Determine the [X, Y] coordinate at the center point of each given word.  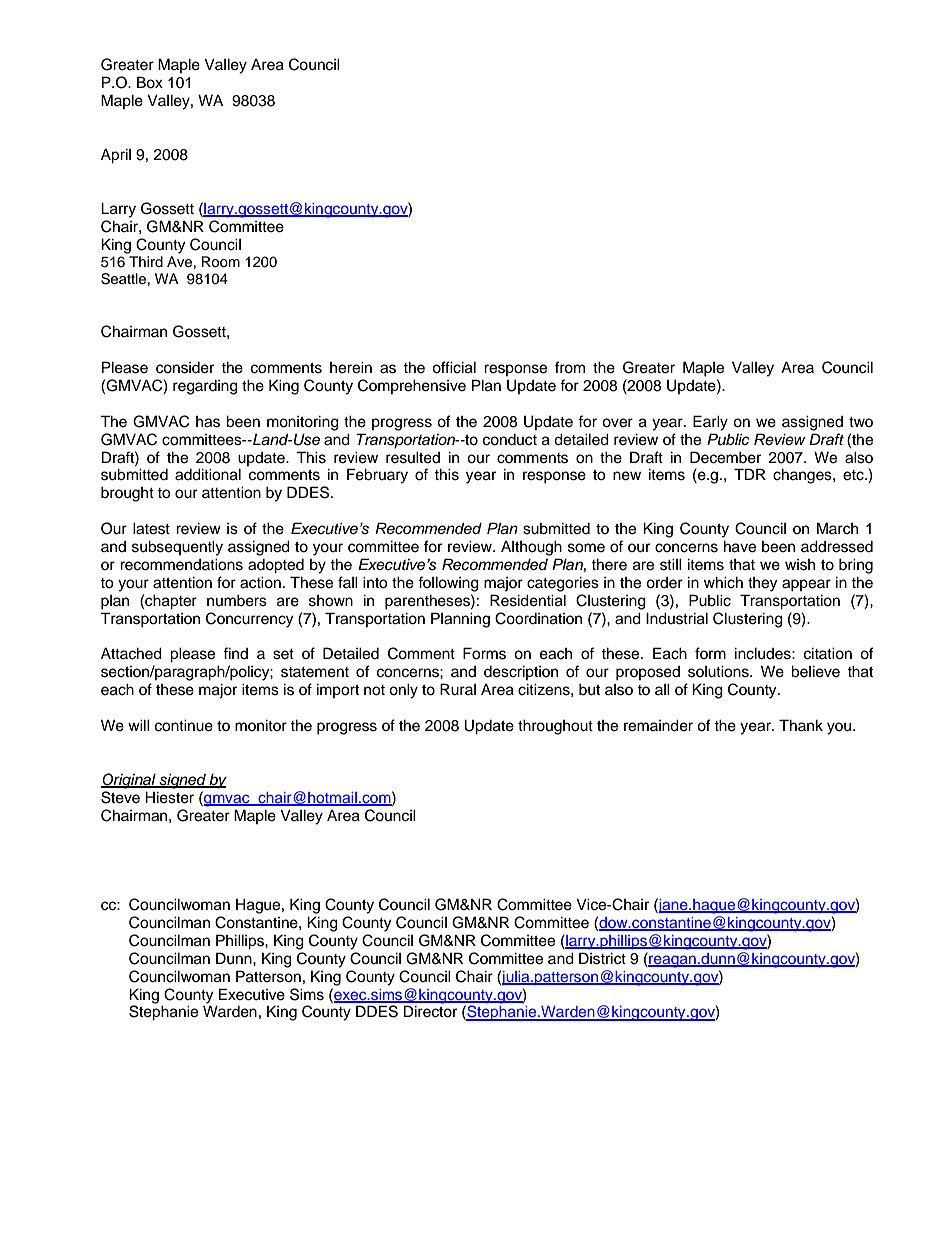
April [116, 156]
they [762, 584]
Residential [528, 600]
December [725, 457]
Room [221, 262]
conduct [510, 440]
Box [150, 82]
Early [710, 423]
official [454, 367]
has [208, 422]
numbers [237, 600]
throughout [555, 727]
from [570, 367]
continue [184, 725]
